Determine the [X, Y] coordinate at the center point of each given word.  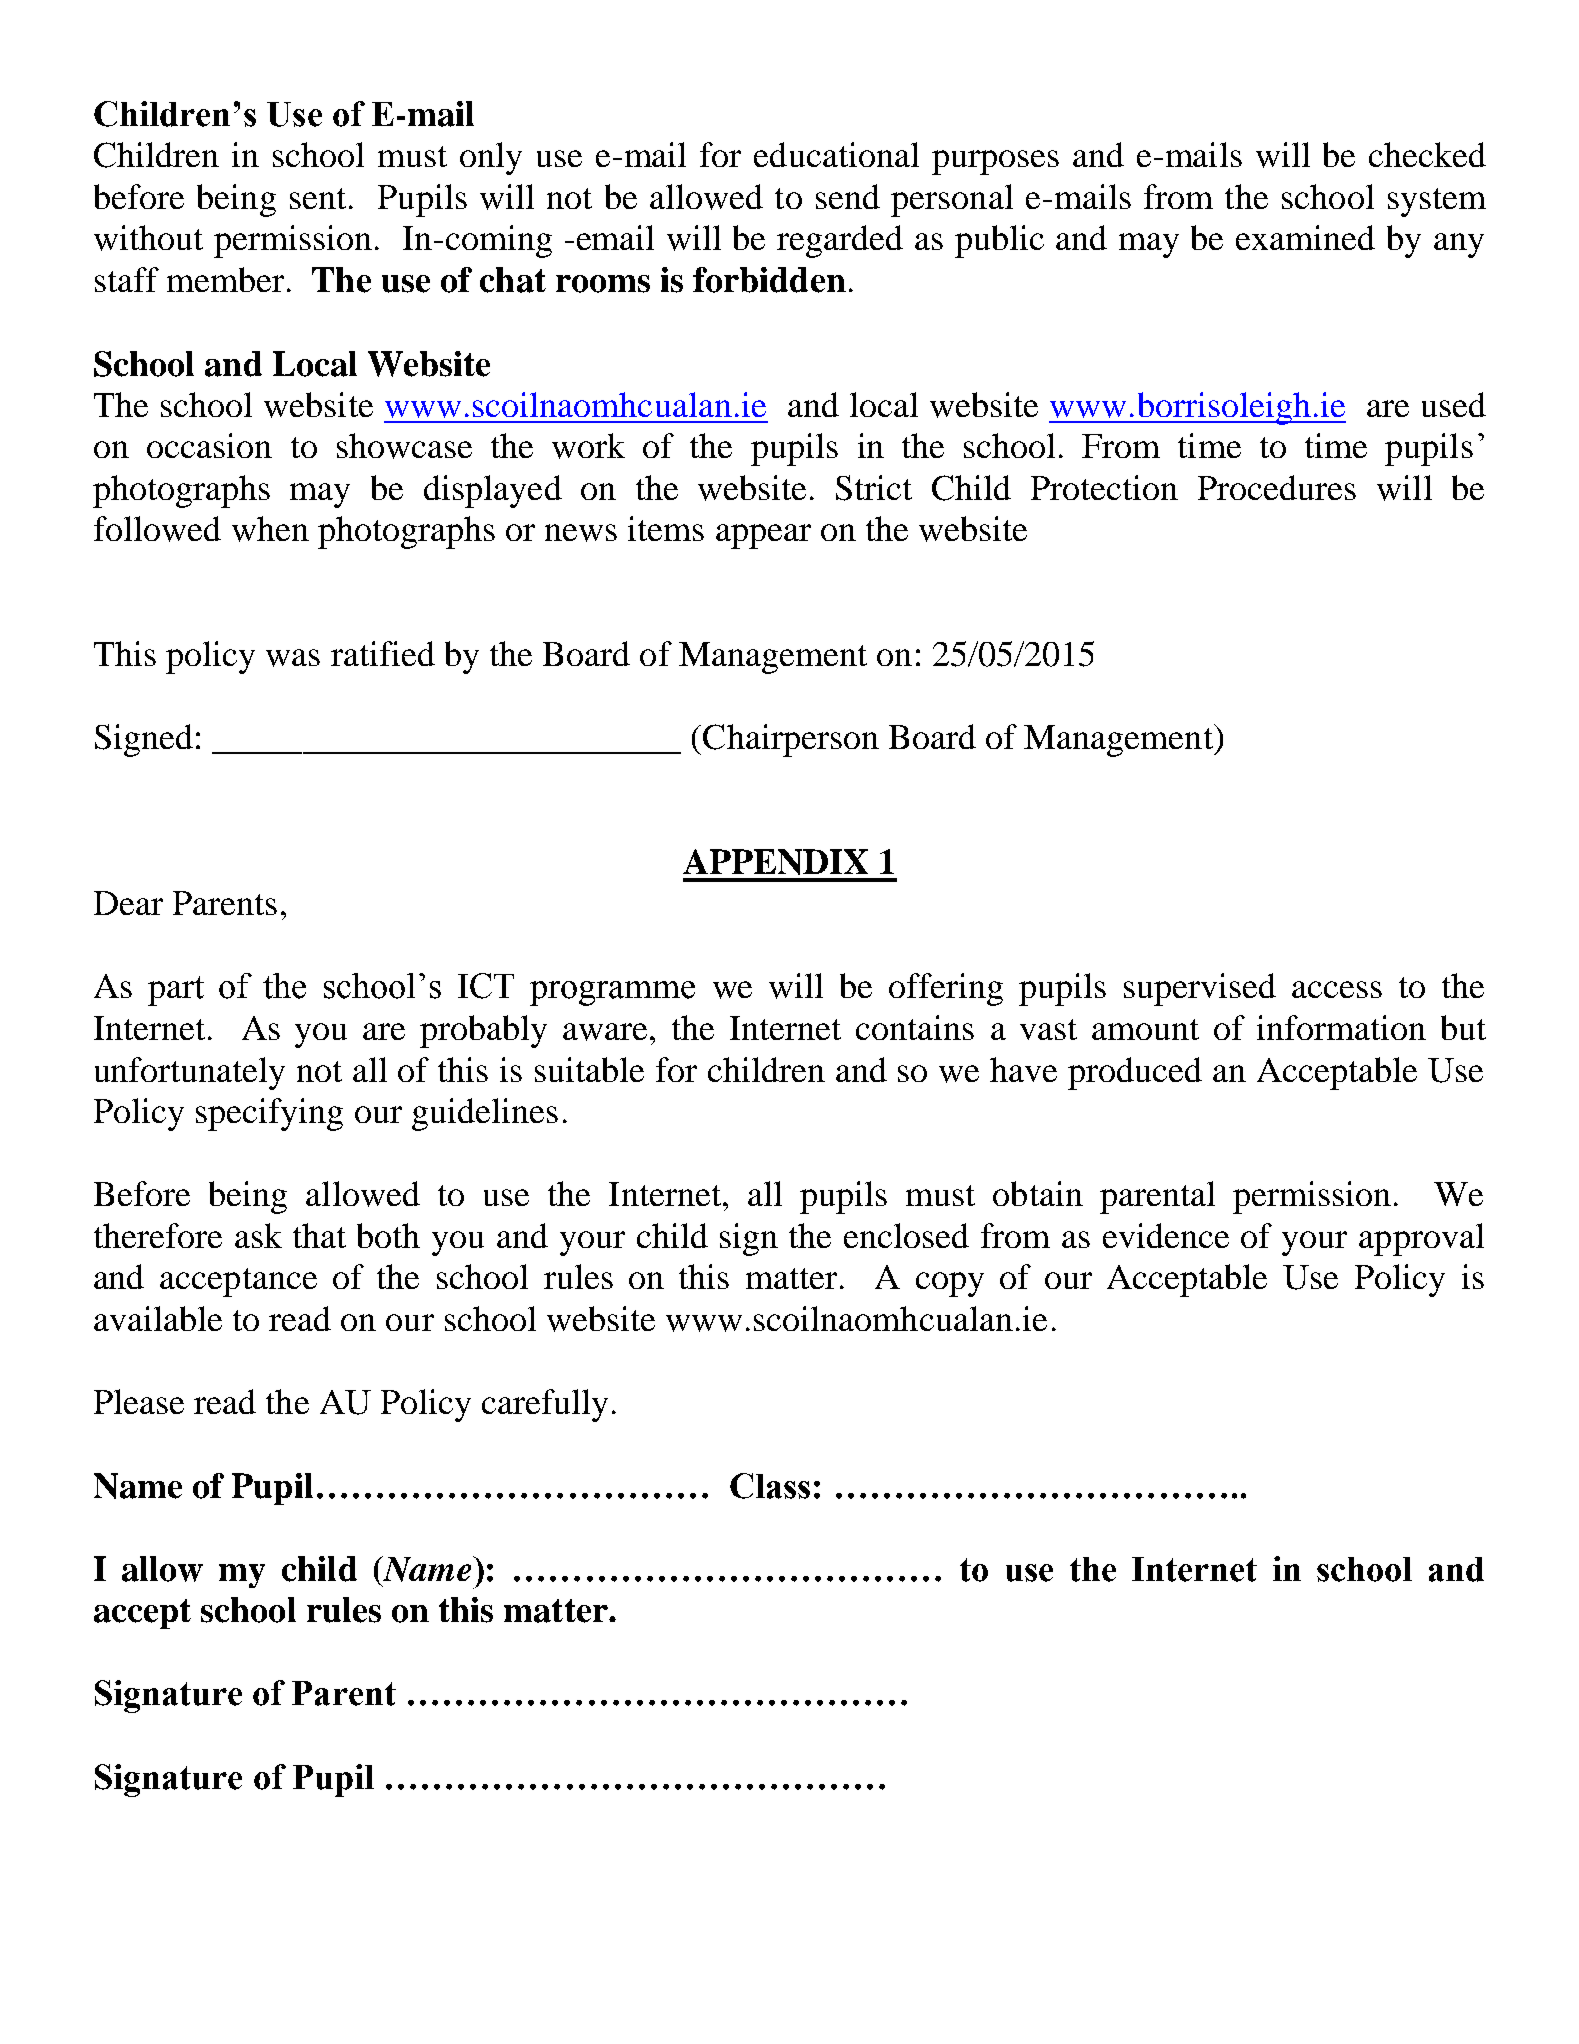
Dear [128, 903]
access [1337, 989]
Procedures [1277, 487]
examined [1305, 237]
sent [318, 198]
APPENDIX [775, 862]
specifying [269, 1114]
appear [763, 536]
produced [1135, 1073]
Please [139, 1401]
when [270, 529]
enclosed [906, 1235]
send [848, 196]
